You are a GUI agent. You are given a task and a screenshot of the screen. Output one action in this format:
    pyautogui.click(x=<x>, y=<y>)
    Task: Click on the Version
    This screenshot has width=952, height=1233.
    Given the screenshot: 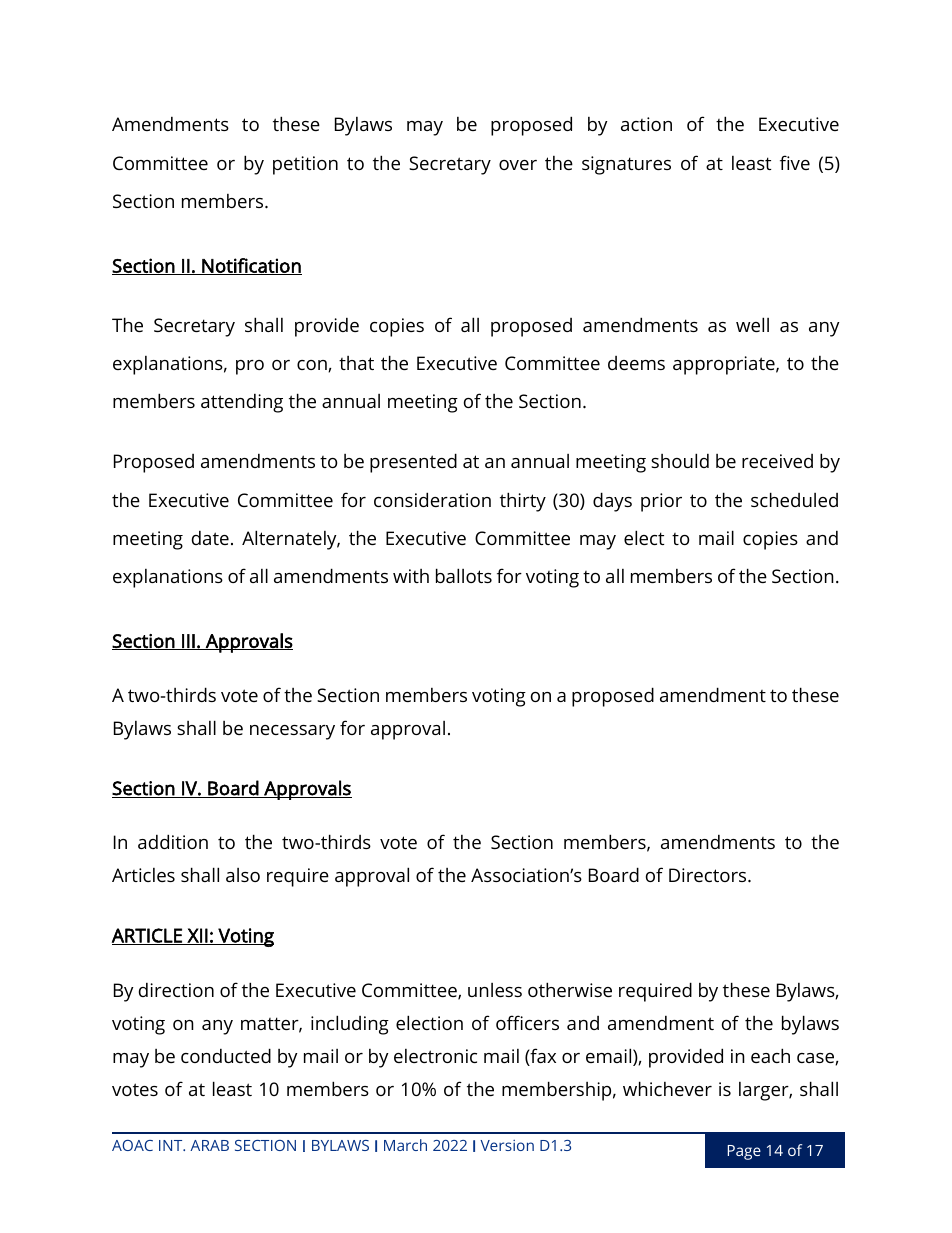 What is the action you would take?
    pyautogui.click(x=507, y=1145)
